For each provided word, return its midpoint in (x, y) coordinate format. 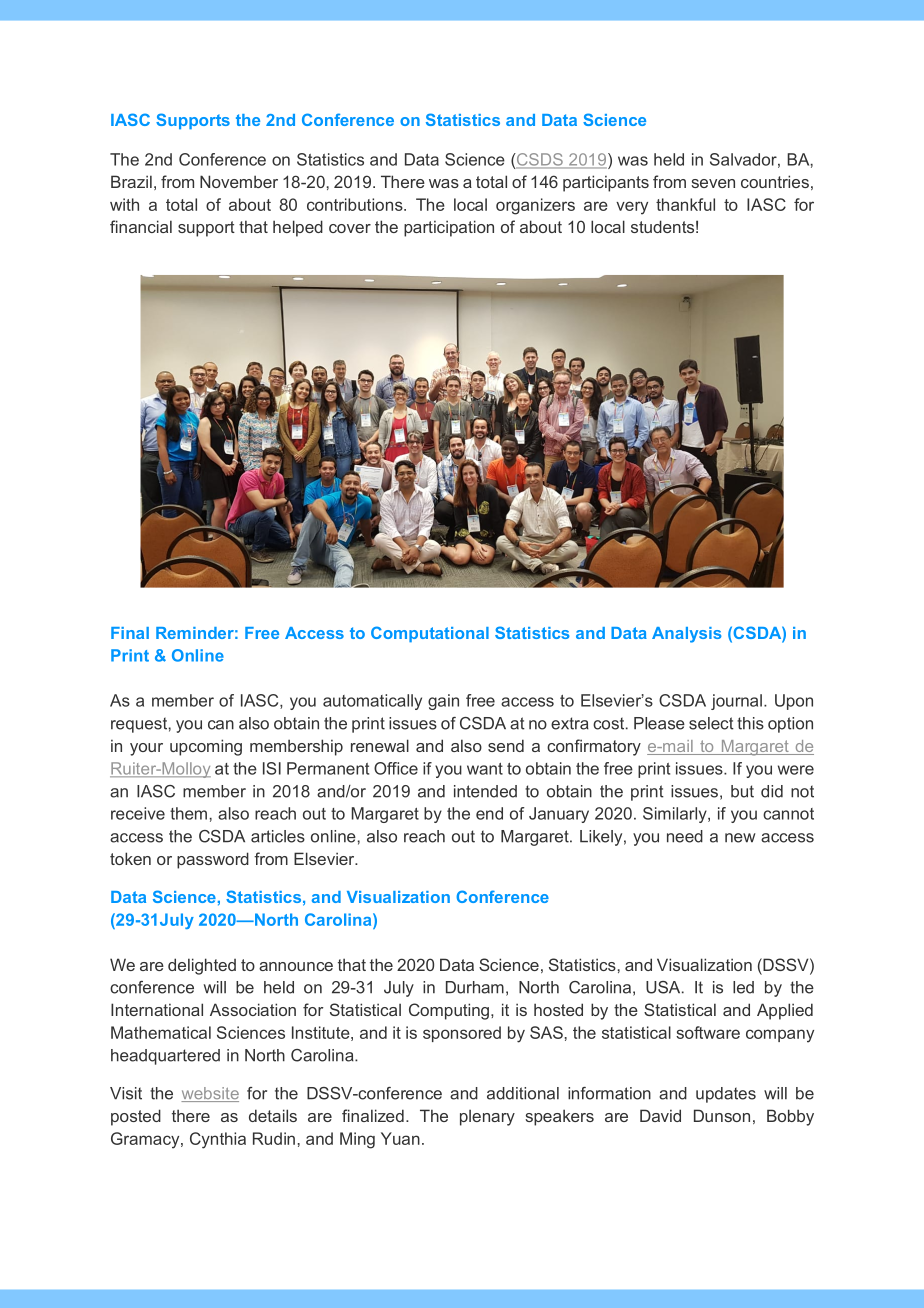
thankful (685, 204)
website (210, 1094)
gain (443, 702)
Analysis (687, 635)
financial (141, 226)
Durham (475, 987)
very (632, 208)
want (485, 769)
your (146, 749)
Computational (430, 634)
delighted (202, 966)
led (743, 987)
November (239, 181)
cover (350, 228)
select (711, 723)
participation (449, 228)
